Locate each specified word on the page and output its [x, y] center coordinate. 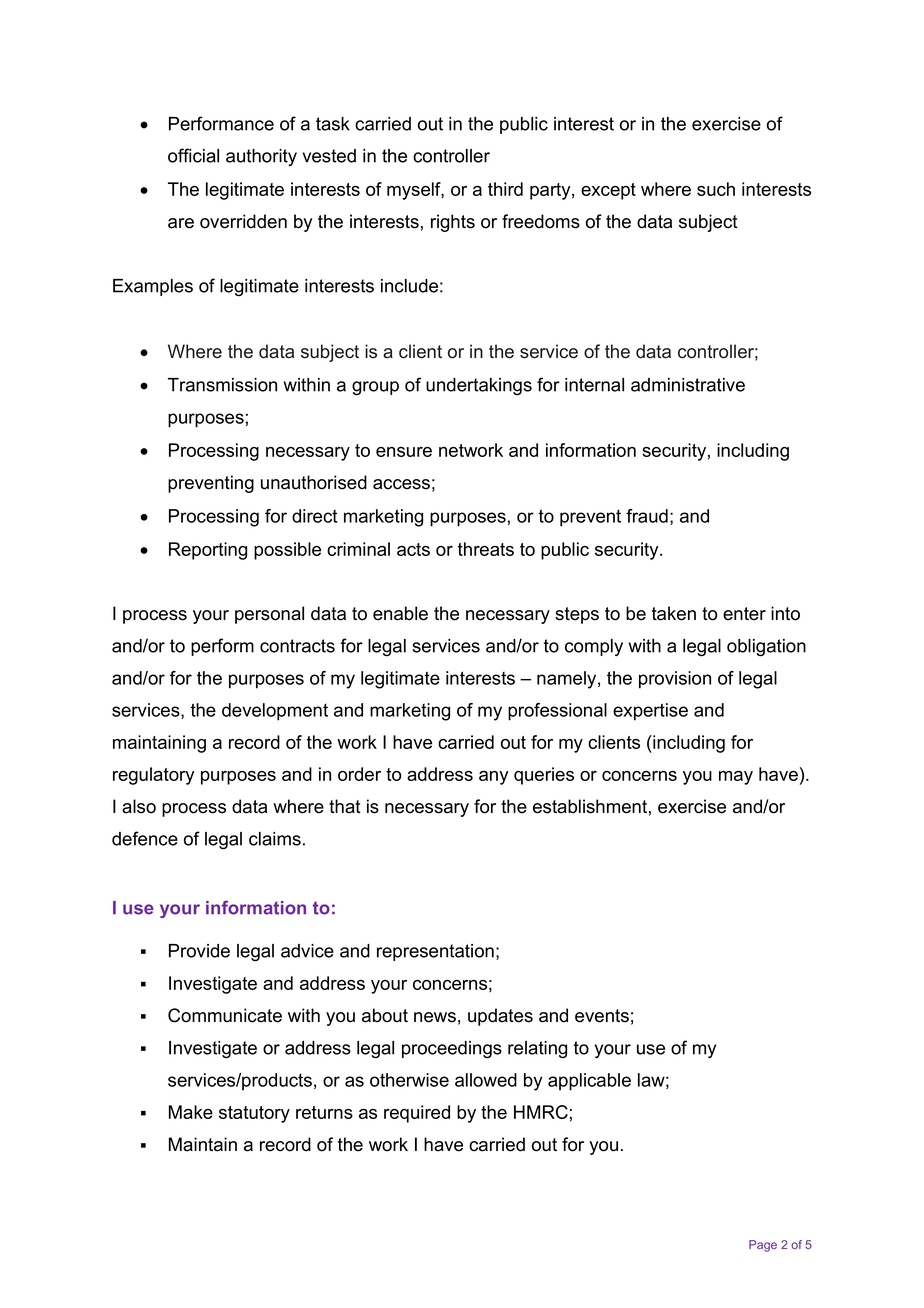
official [193, 155]
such [716, 189]
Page [763, 1246]
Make [191, 1112]
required [417, 1114]
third [505, 189]
